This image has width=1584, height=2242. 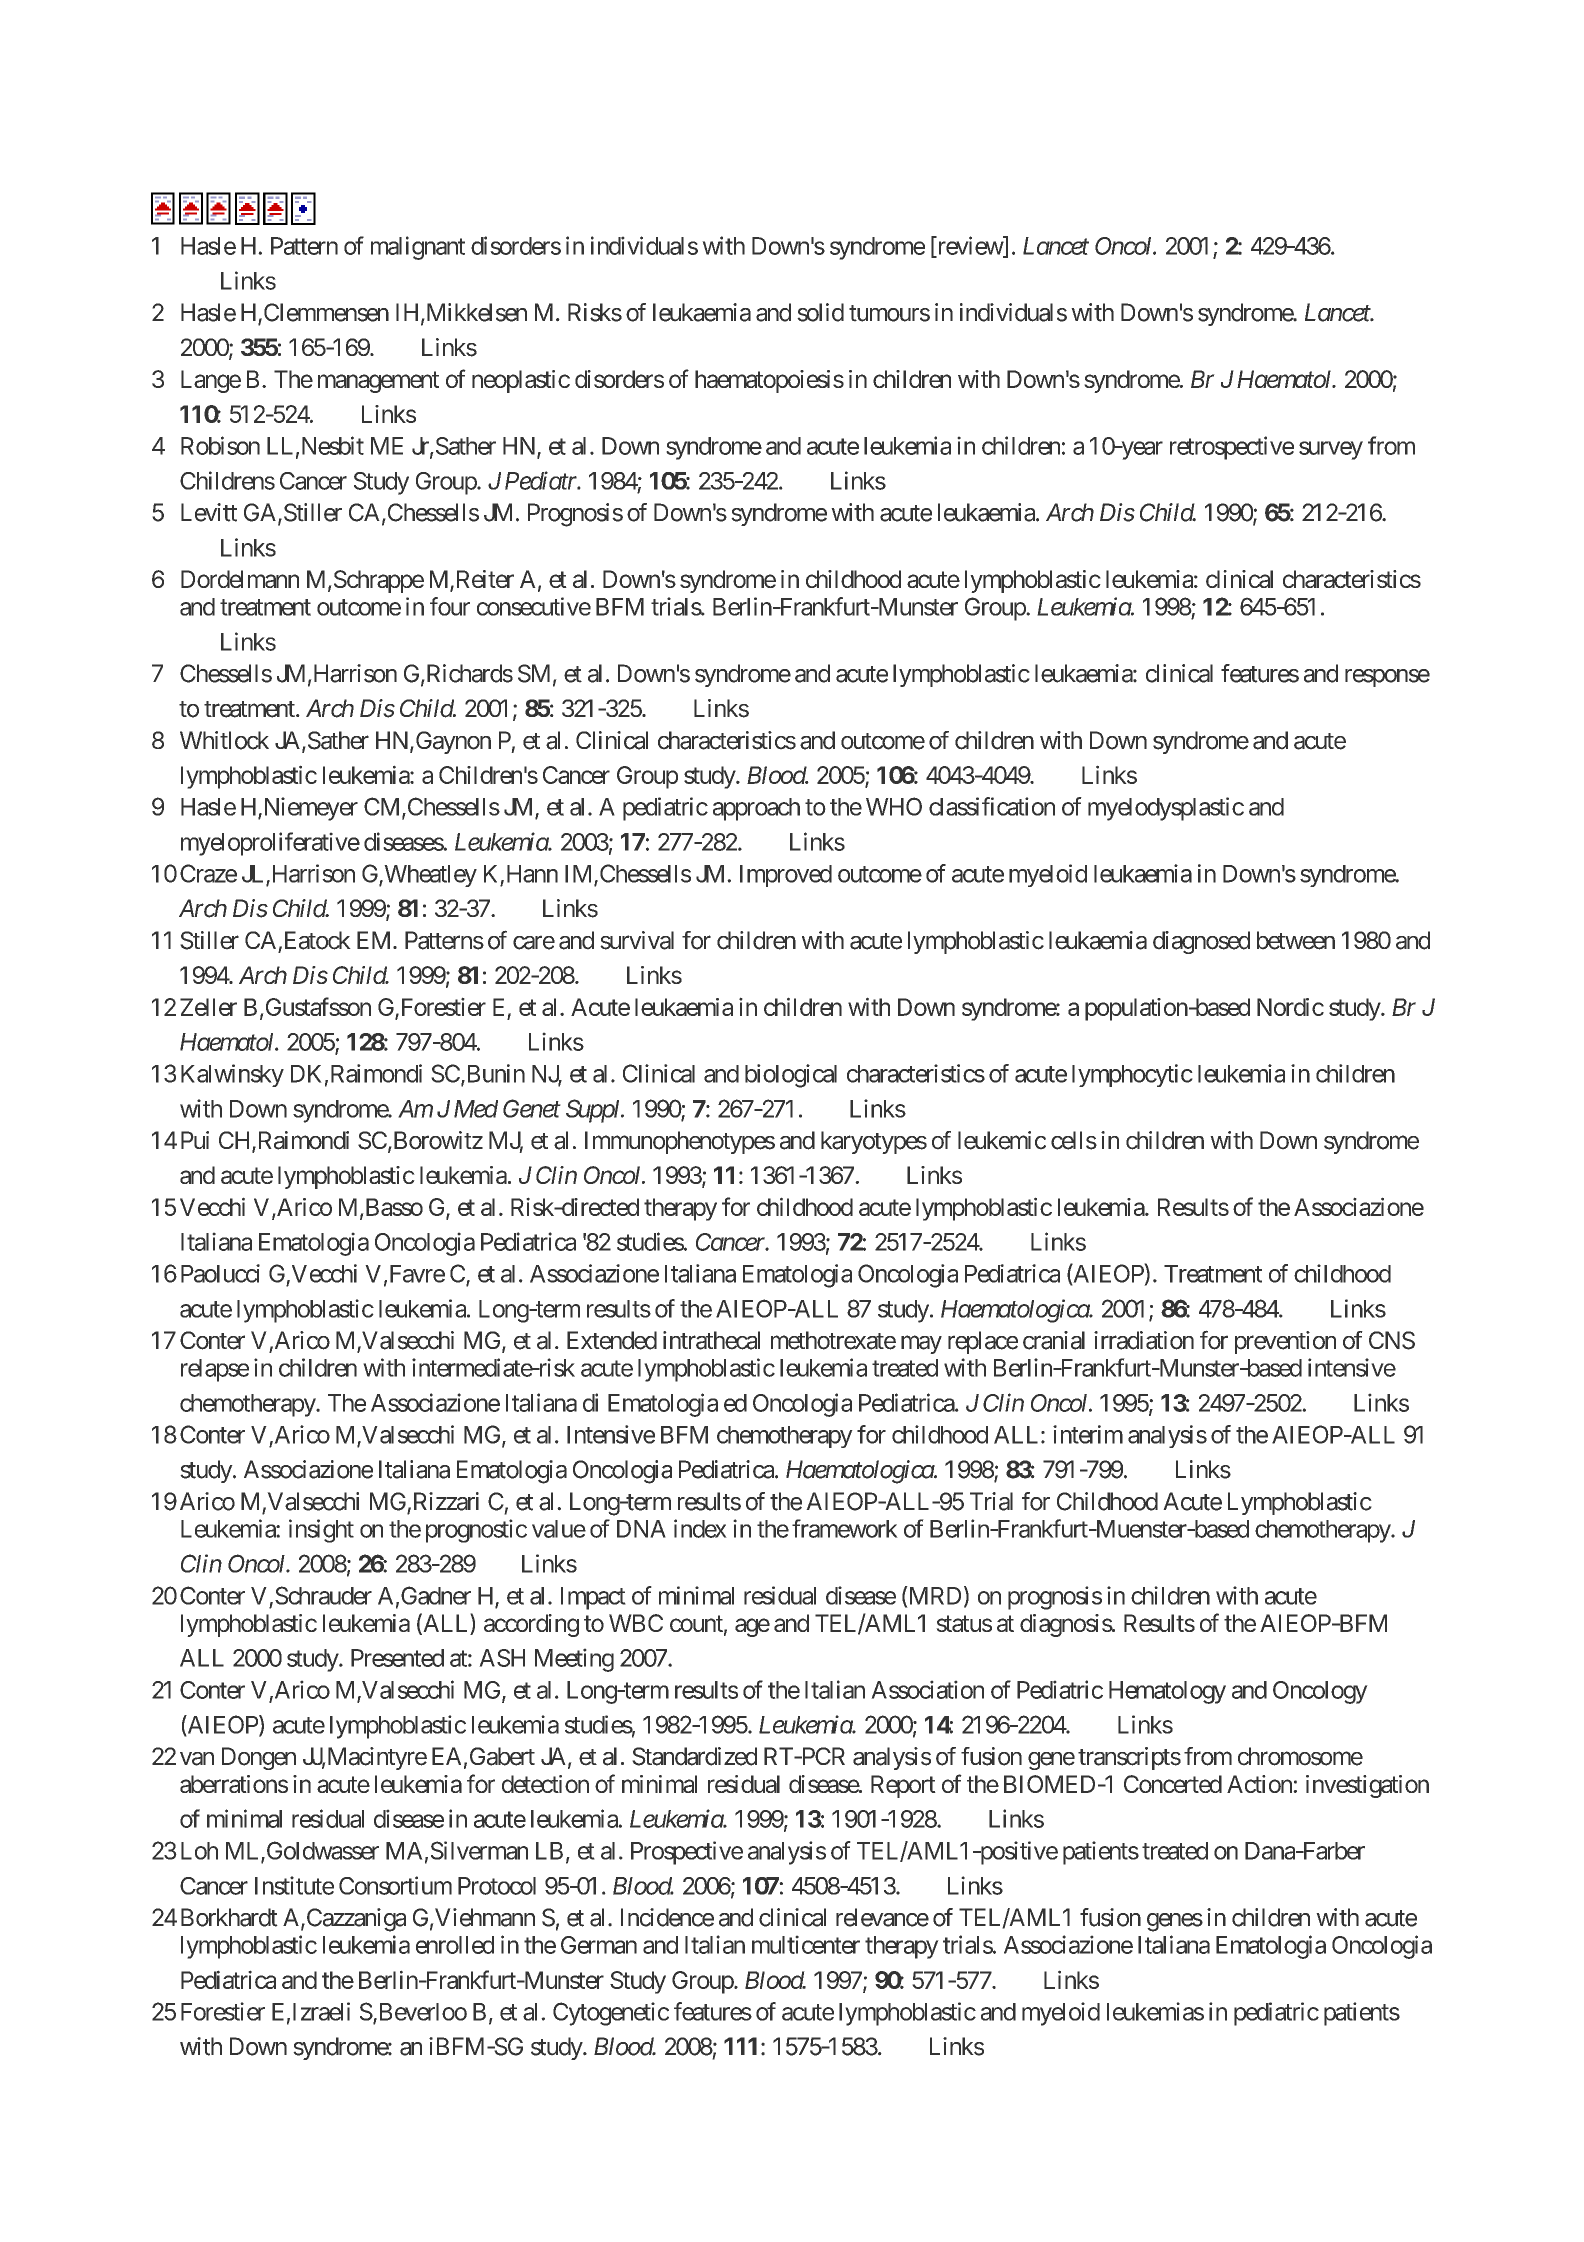 What do you see at coordinates (786, 876) in the image?
I see `Improved` at bounding box center [786, 876].
